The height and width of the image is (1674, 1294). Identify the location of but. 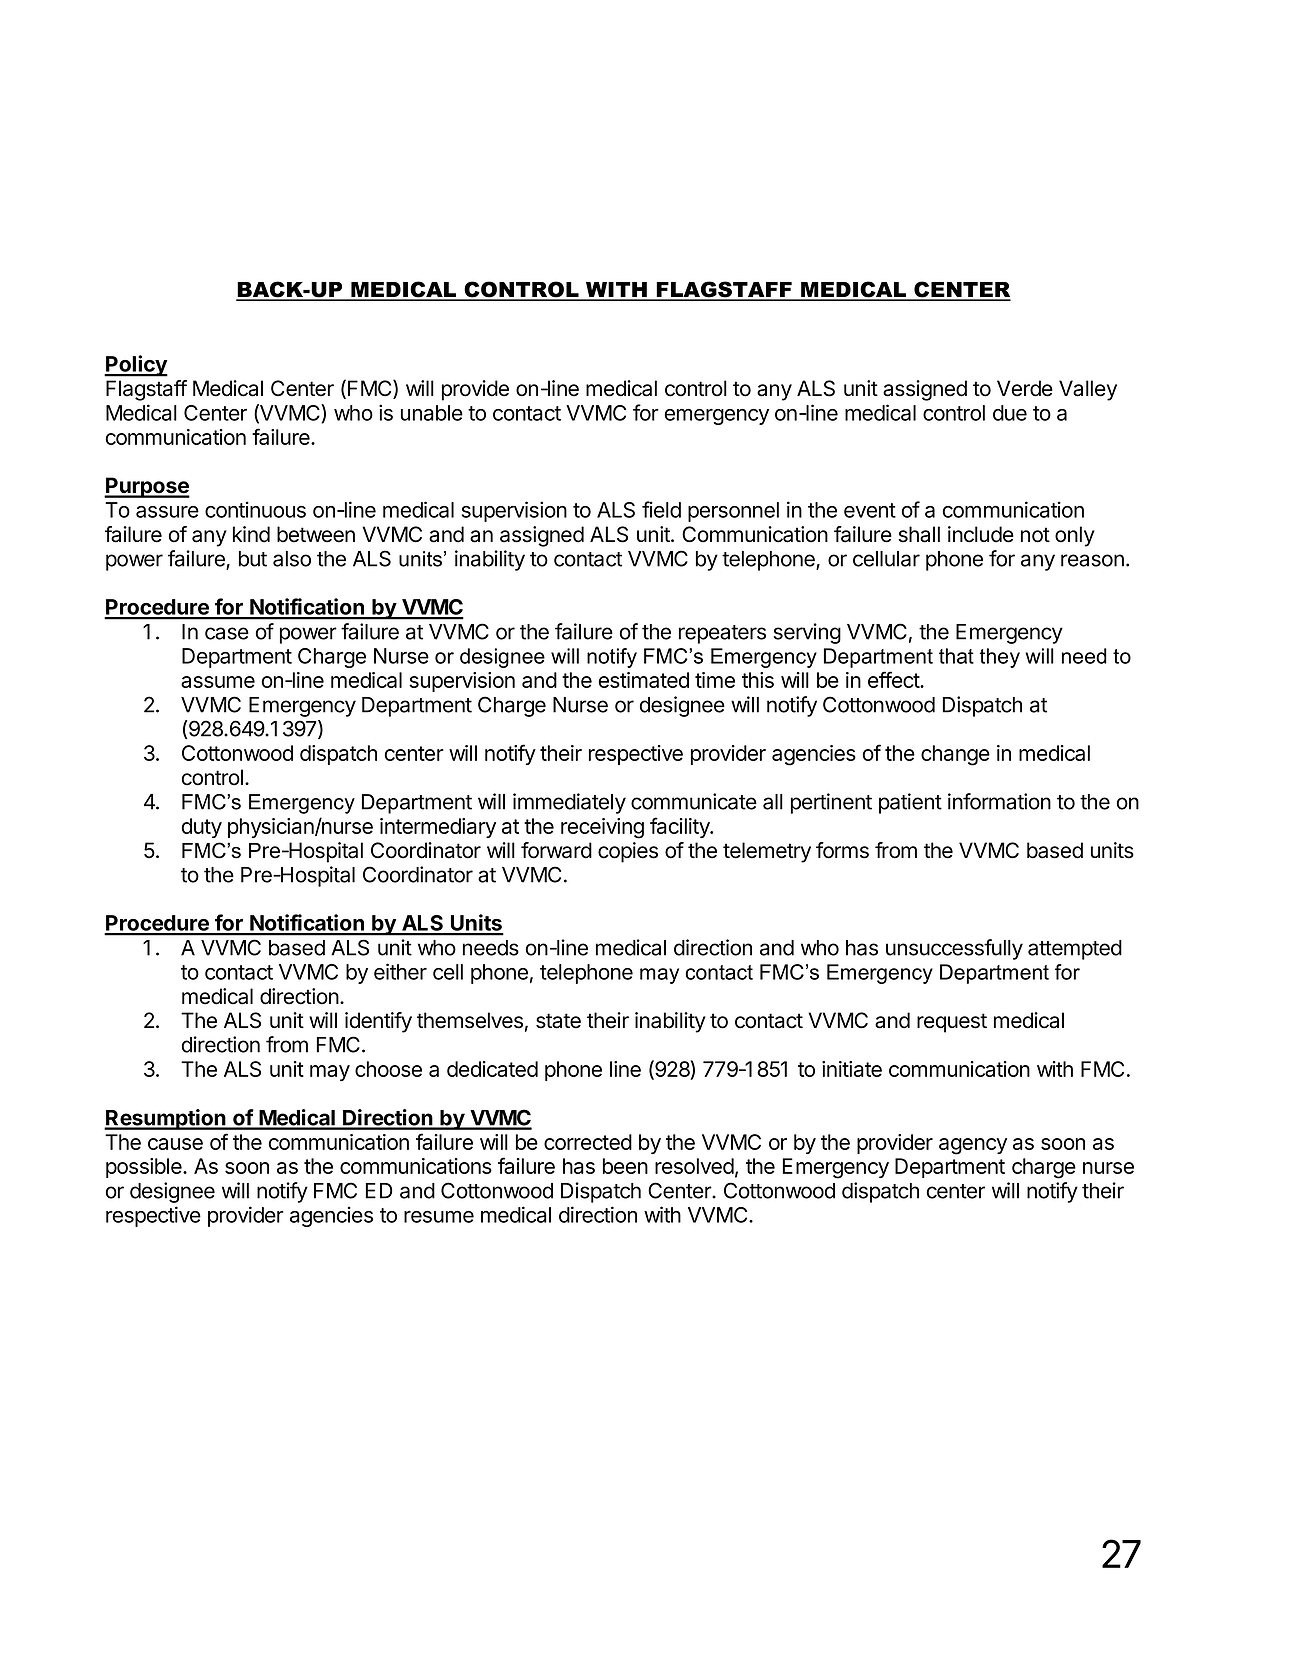
(253, 559).
